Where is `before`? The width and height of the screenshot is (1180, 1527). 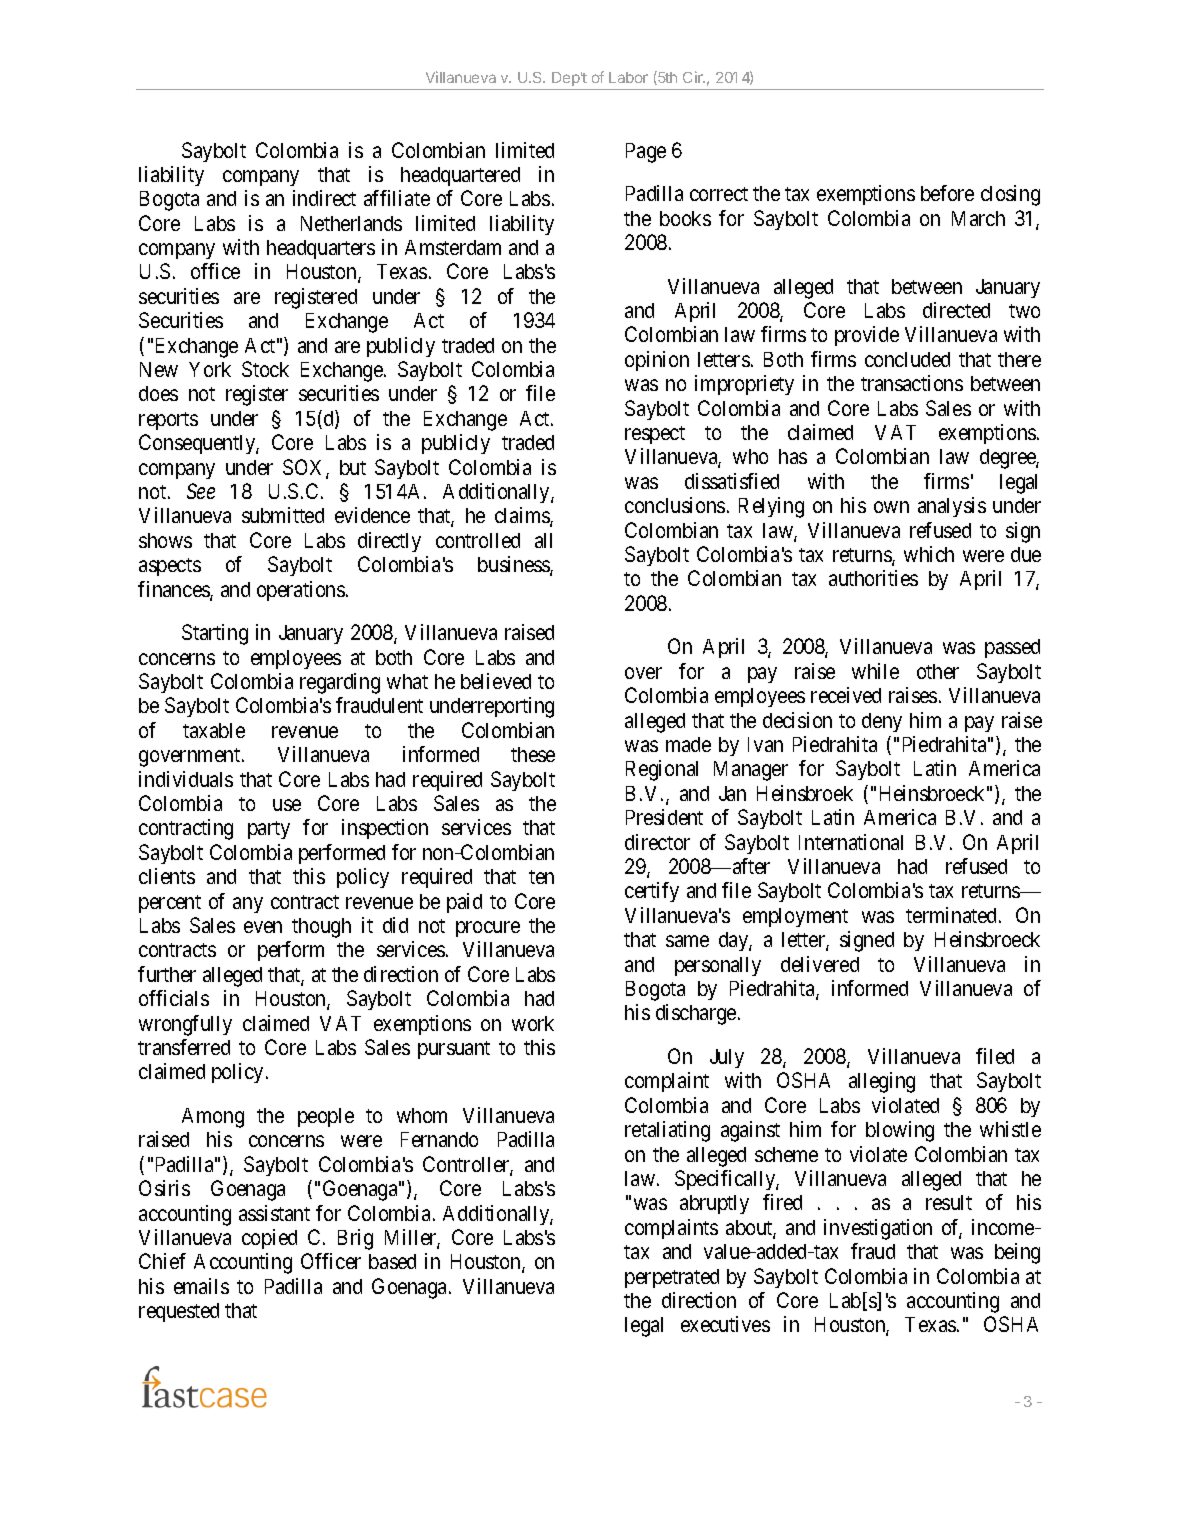 before is located at coordinates (947, 193).
